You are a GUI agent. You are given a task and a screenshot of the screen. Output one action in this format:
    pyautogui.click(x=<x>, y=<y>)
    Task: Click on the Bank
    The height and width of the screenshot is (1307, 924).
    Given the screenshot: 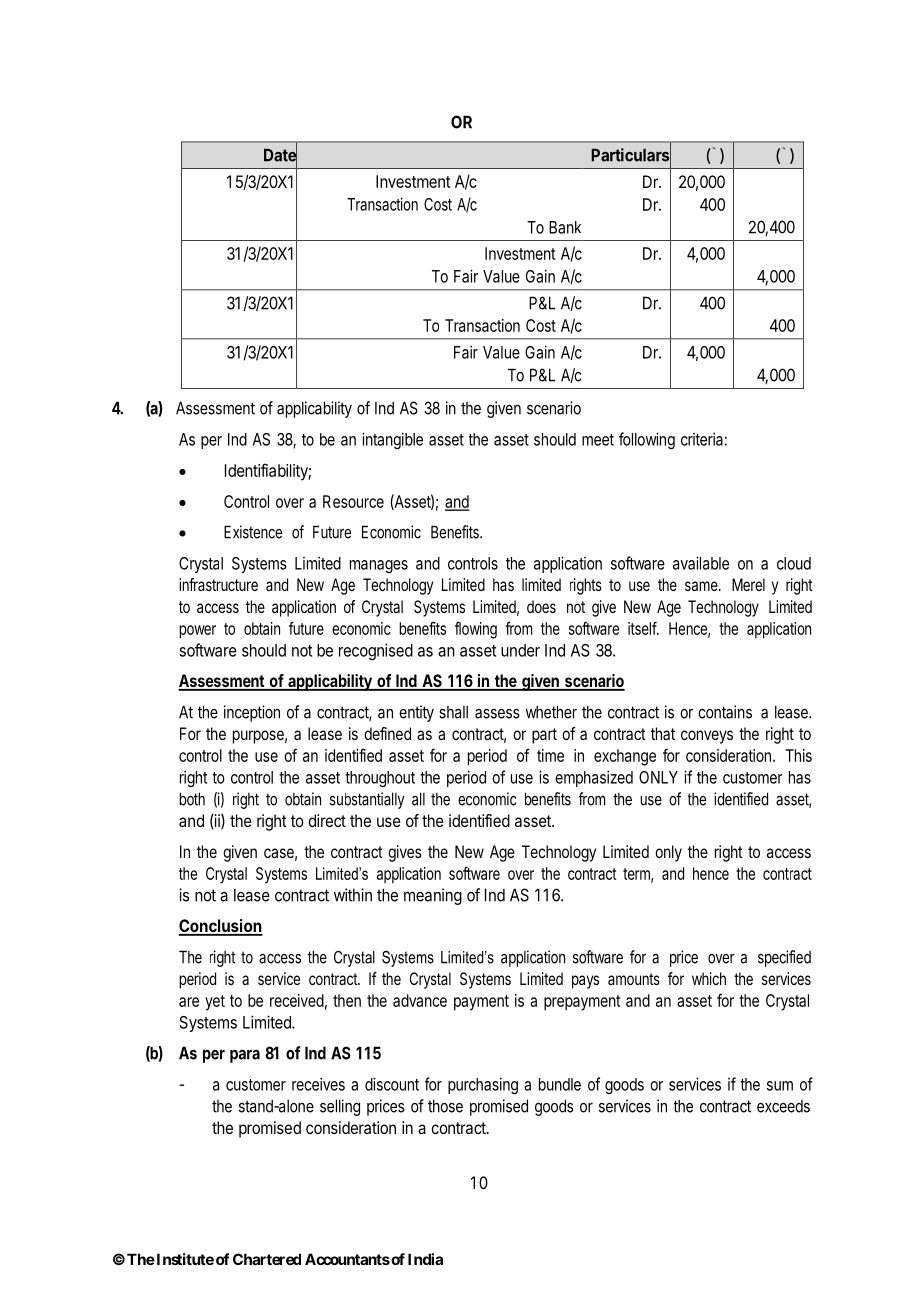 What is the action you would take?
    pyautogui.click(x=565, y=227)
